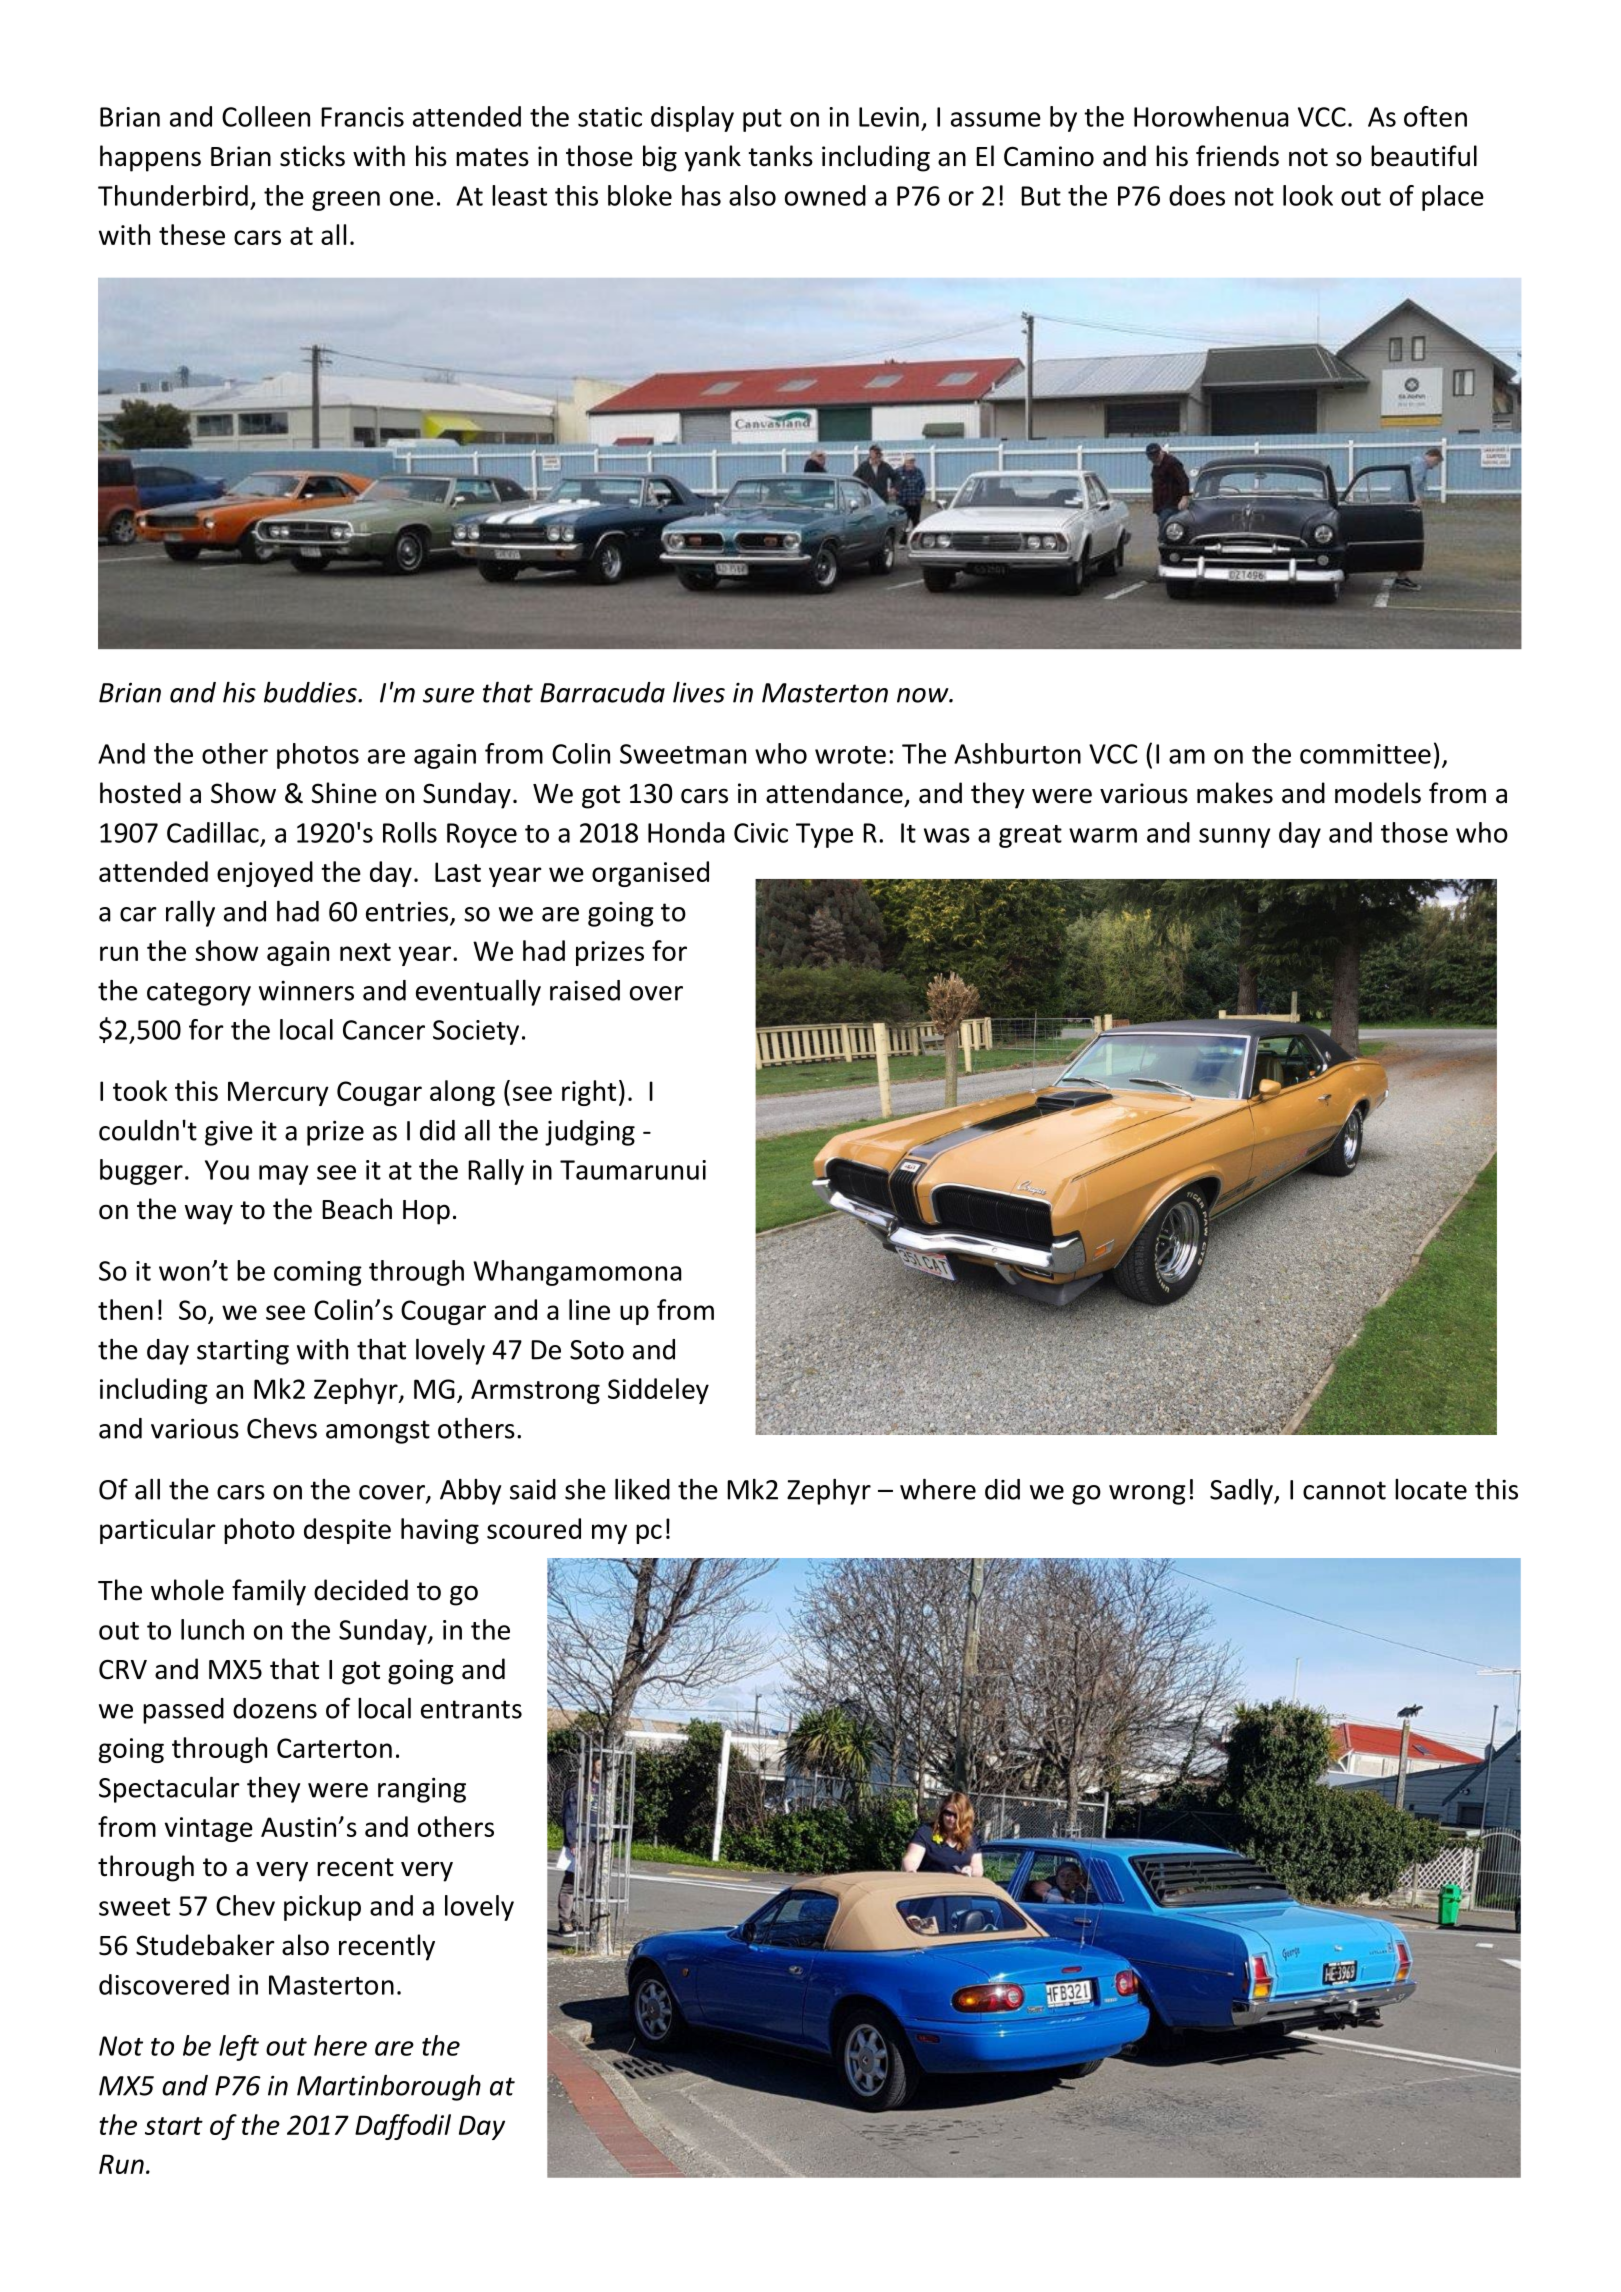 This image has height=2292, width=1621. Describe the element at coordinates (278, 1093) in the image. I see `Mercury` at that location.
